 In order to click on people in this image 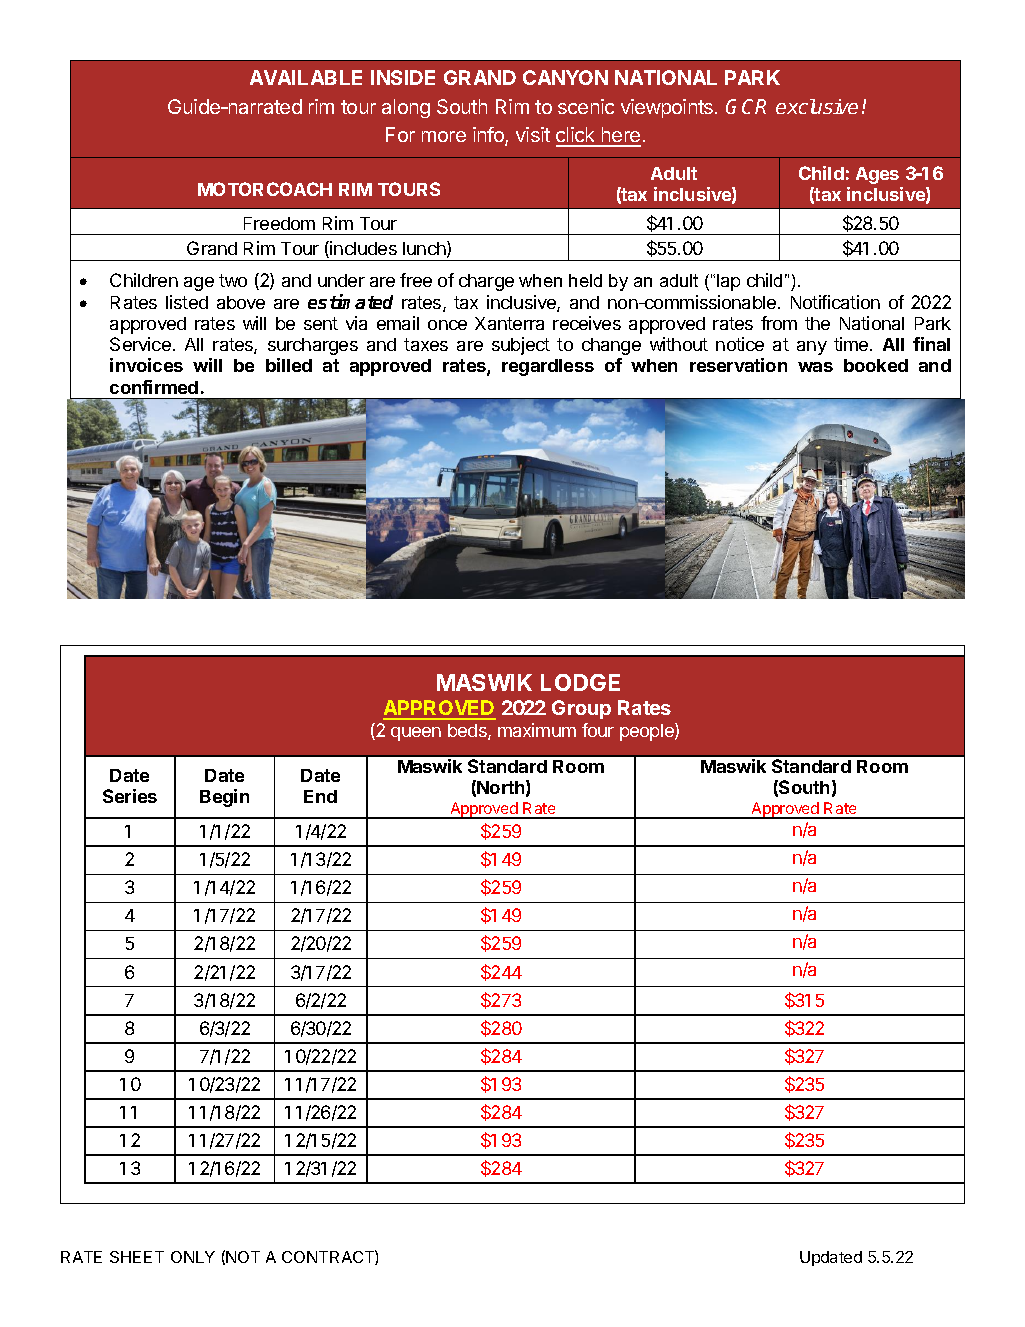, I will do `click(648, 732)`.
